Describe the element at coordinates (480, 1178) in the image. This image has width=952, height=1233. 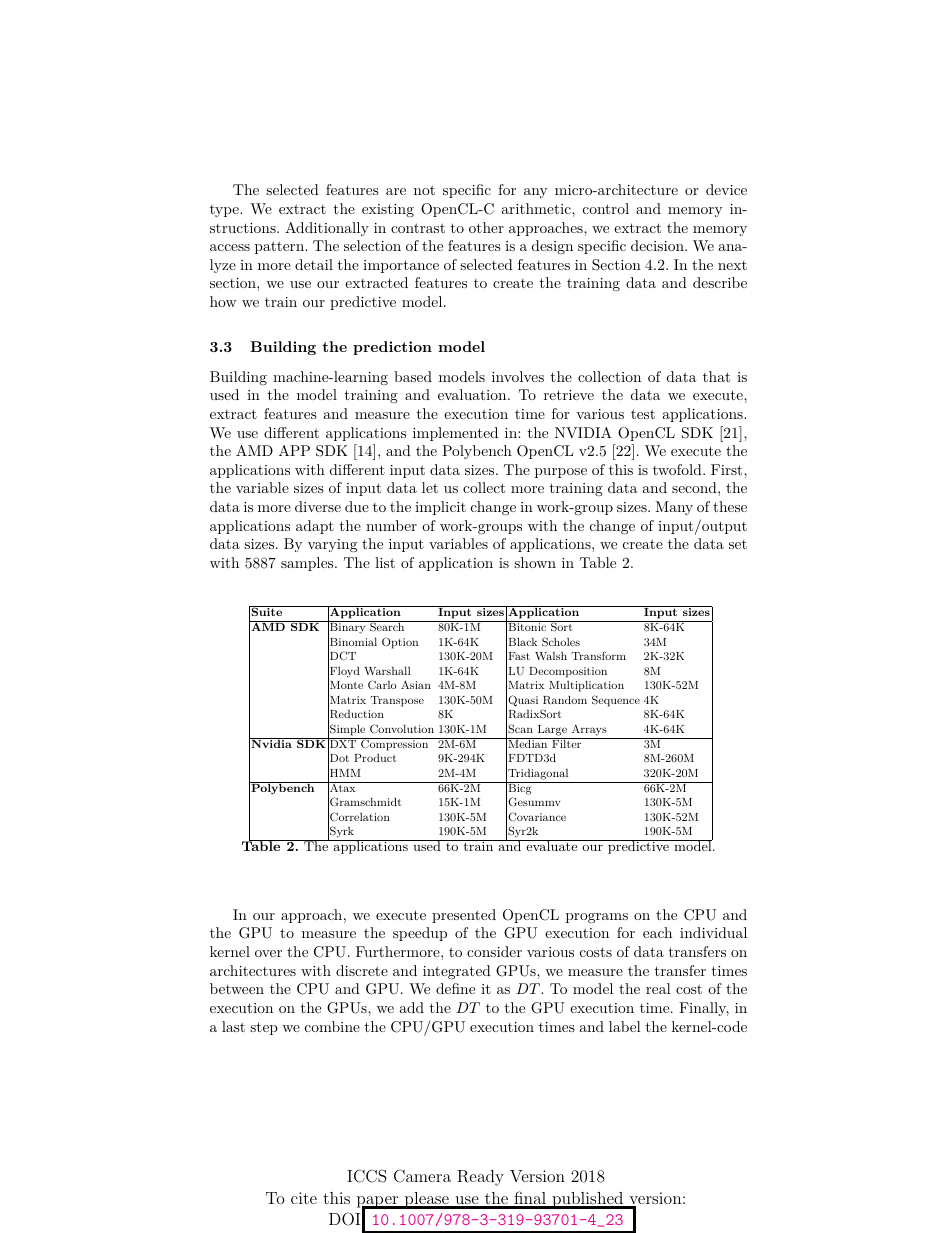
I see `Ready` at that location.
